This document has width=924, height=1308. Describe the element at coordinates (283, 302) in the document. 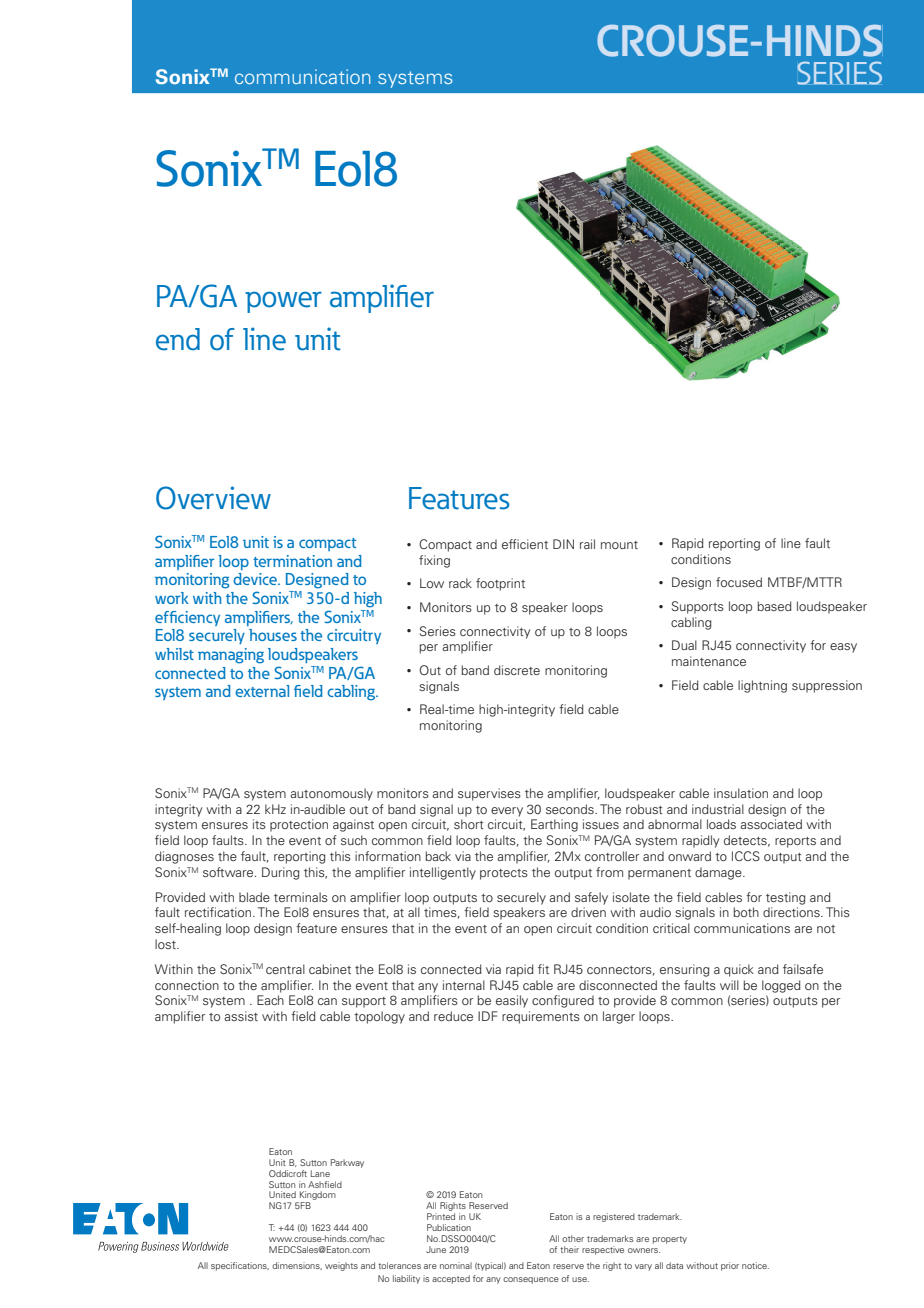

I see `power` at that location.
